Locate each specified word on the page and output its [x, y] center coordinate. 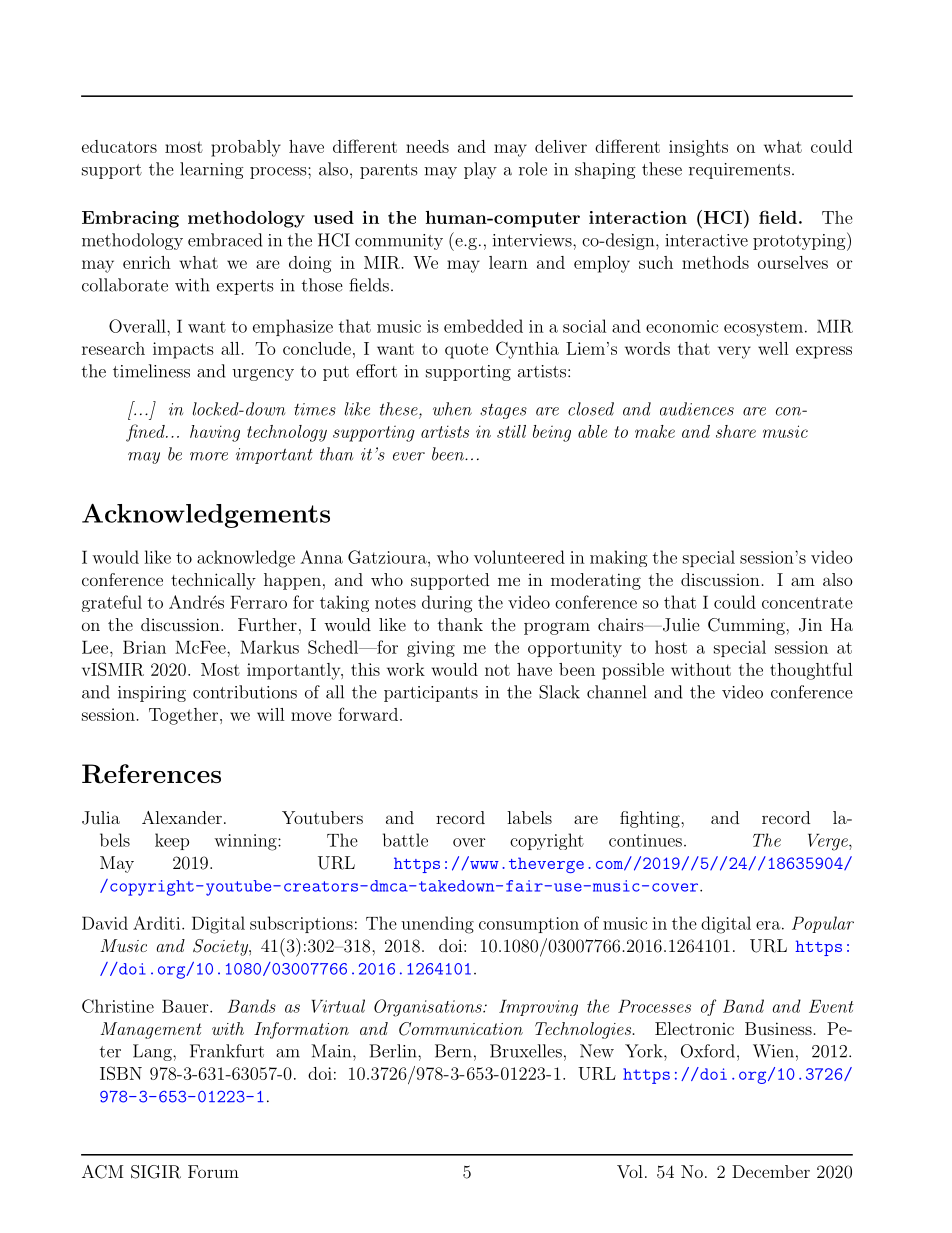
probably [246, 148]
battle [405, 840]
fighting [651, 819]
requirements [739, 171]
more [209, 456]
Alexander [182, 817]
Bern [453, 1051]
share [736, 431]
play [480, 170]
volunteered [519, 557]
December [771, 1171]
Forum [213, 1171]
